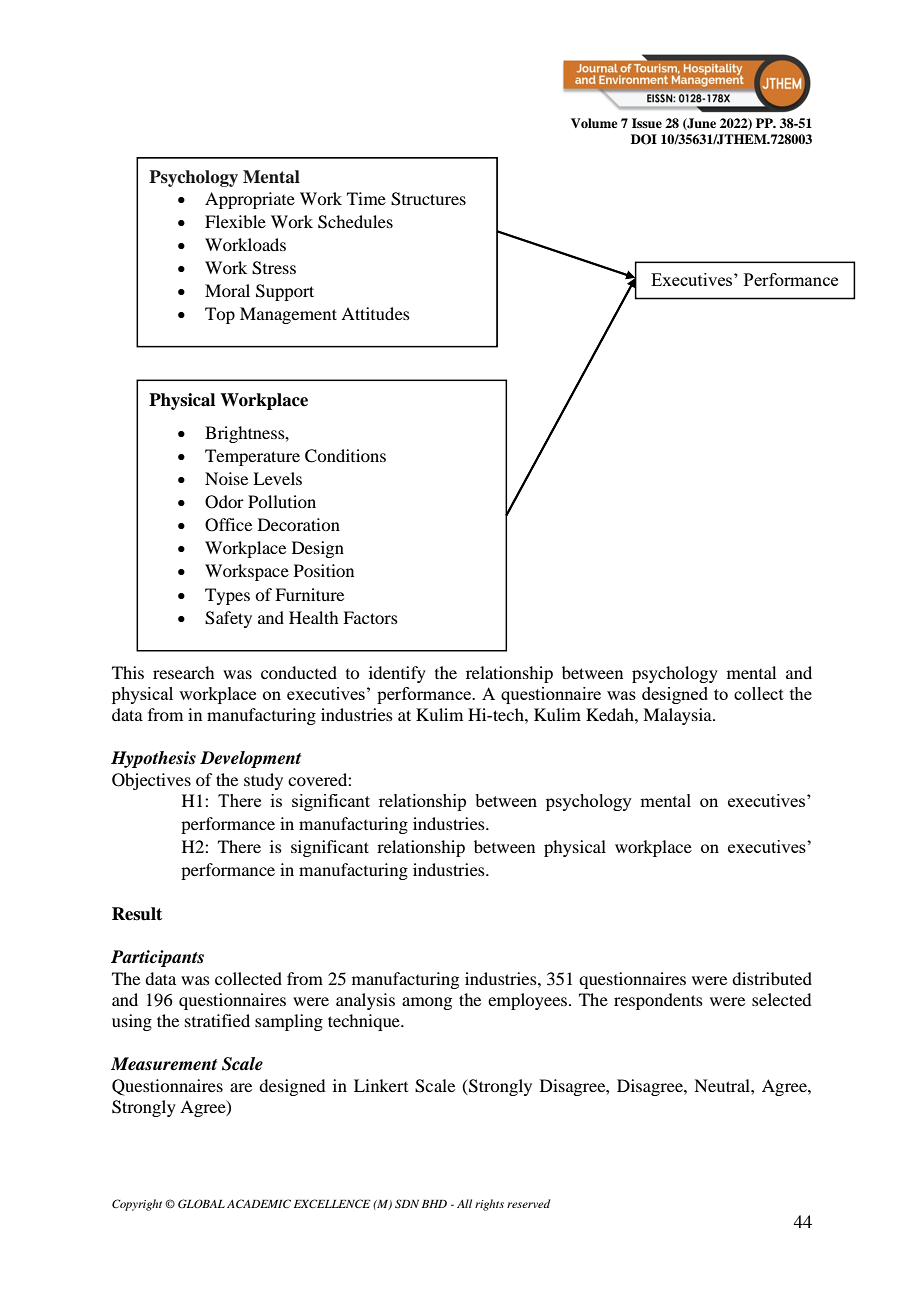  What do you see at coordinates (201, 1203) in the screenshot?
I see `GLOBAL` at bounding box center [201, 1203].
